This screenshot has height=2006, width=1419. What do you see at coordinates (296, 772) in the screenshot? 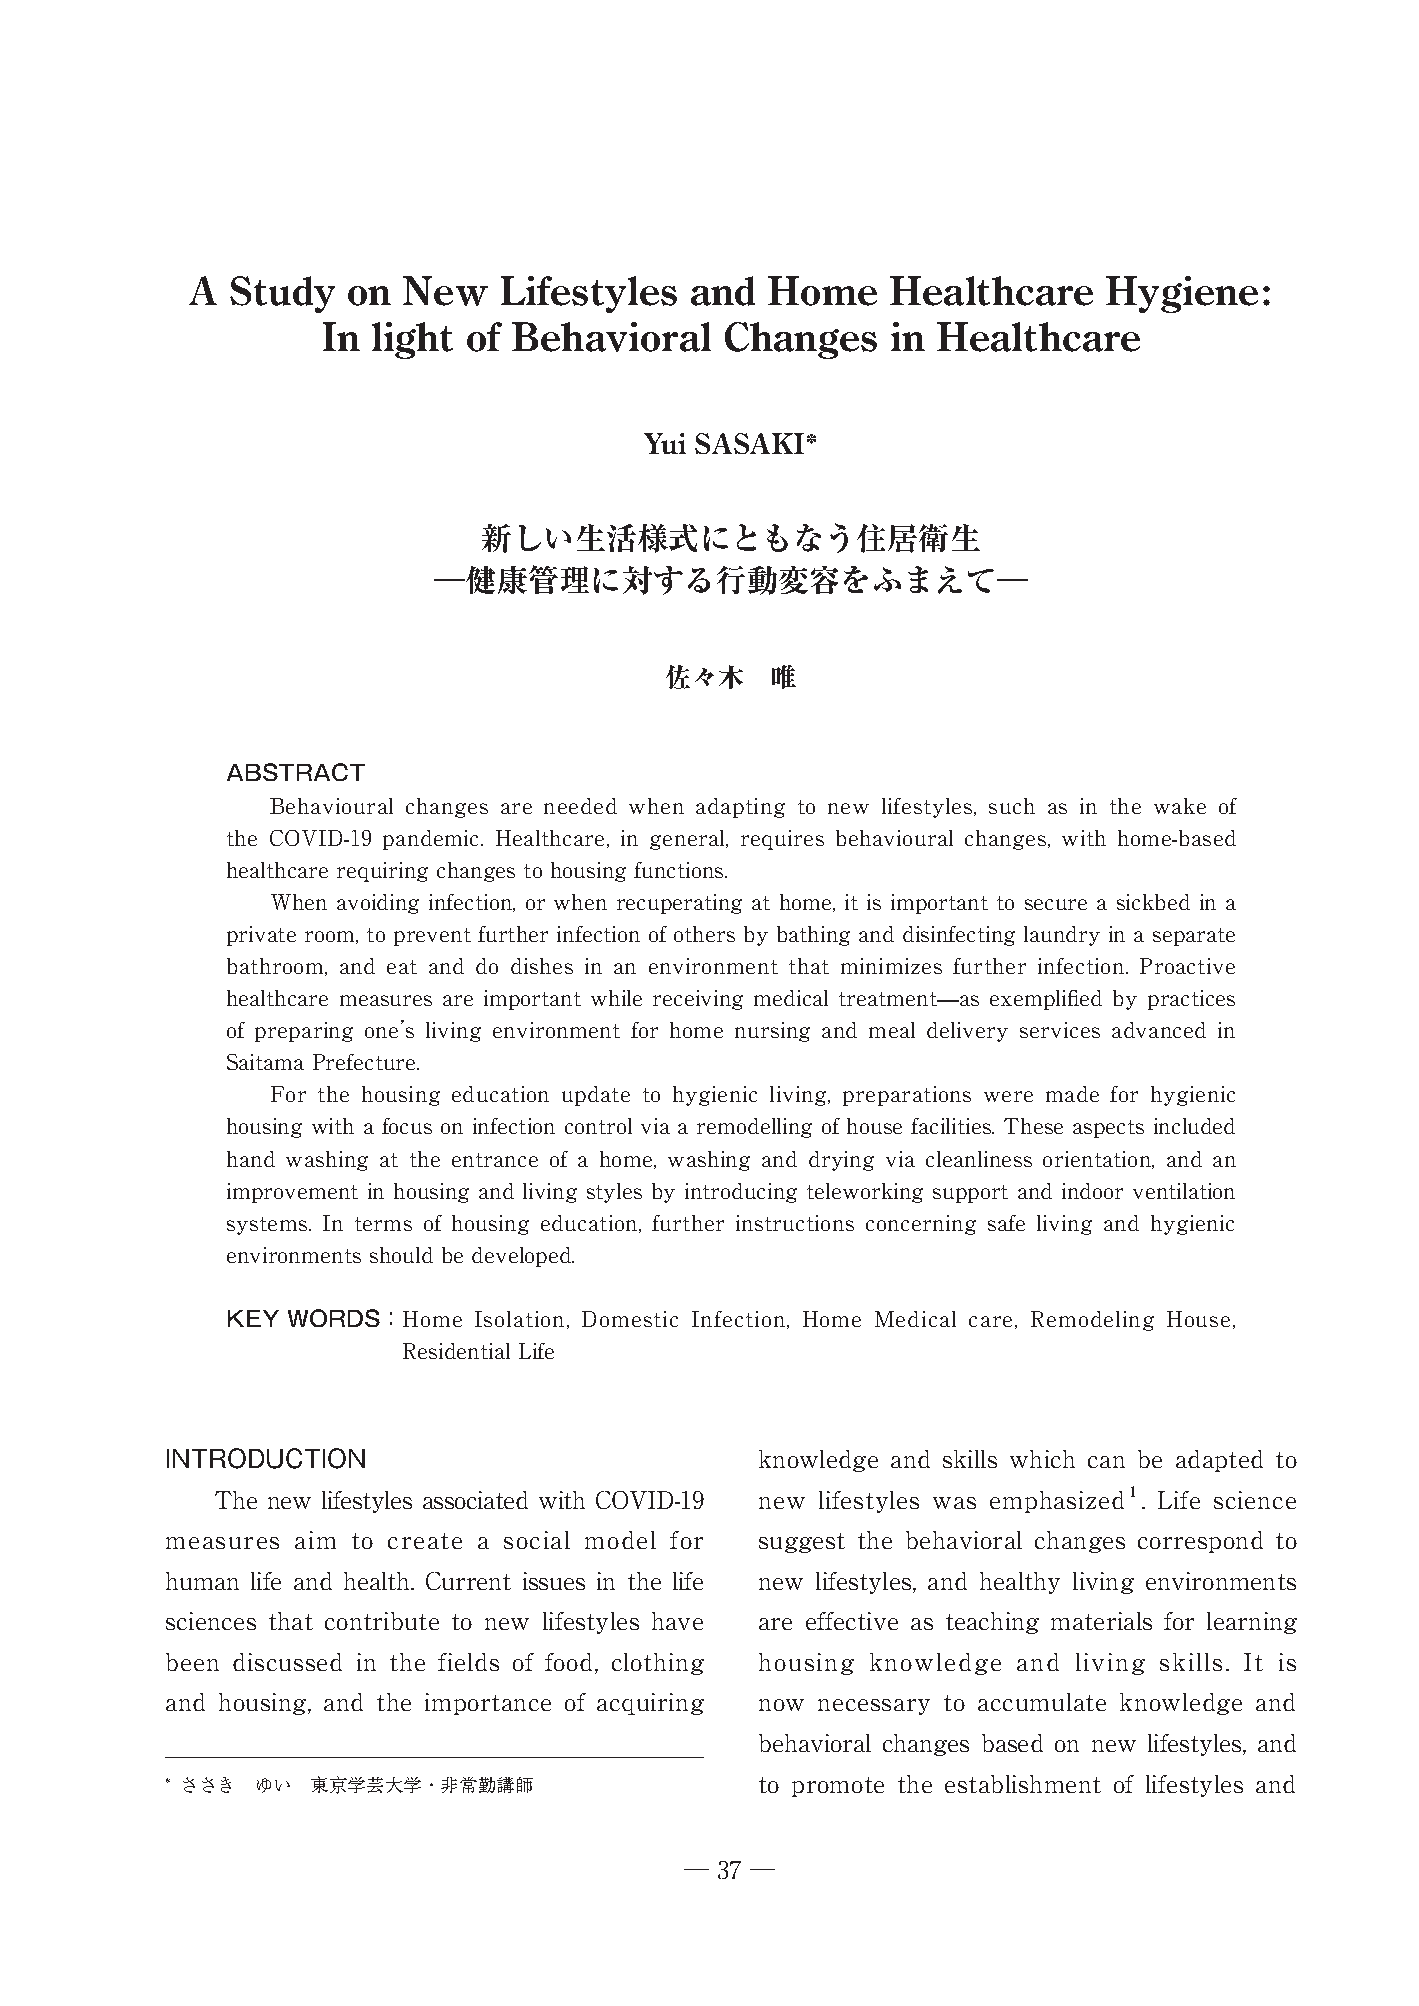
I see `ABSTRACT` at bounding box center [296, 772].
